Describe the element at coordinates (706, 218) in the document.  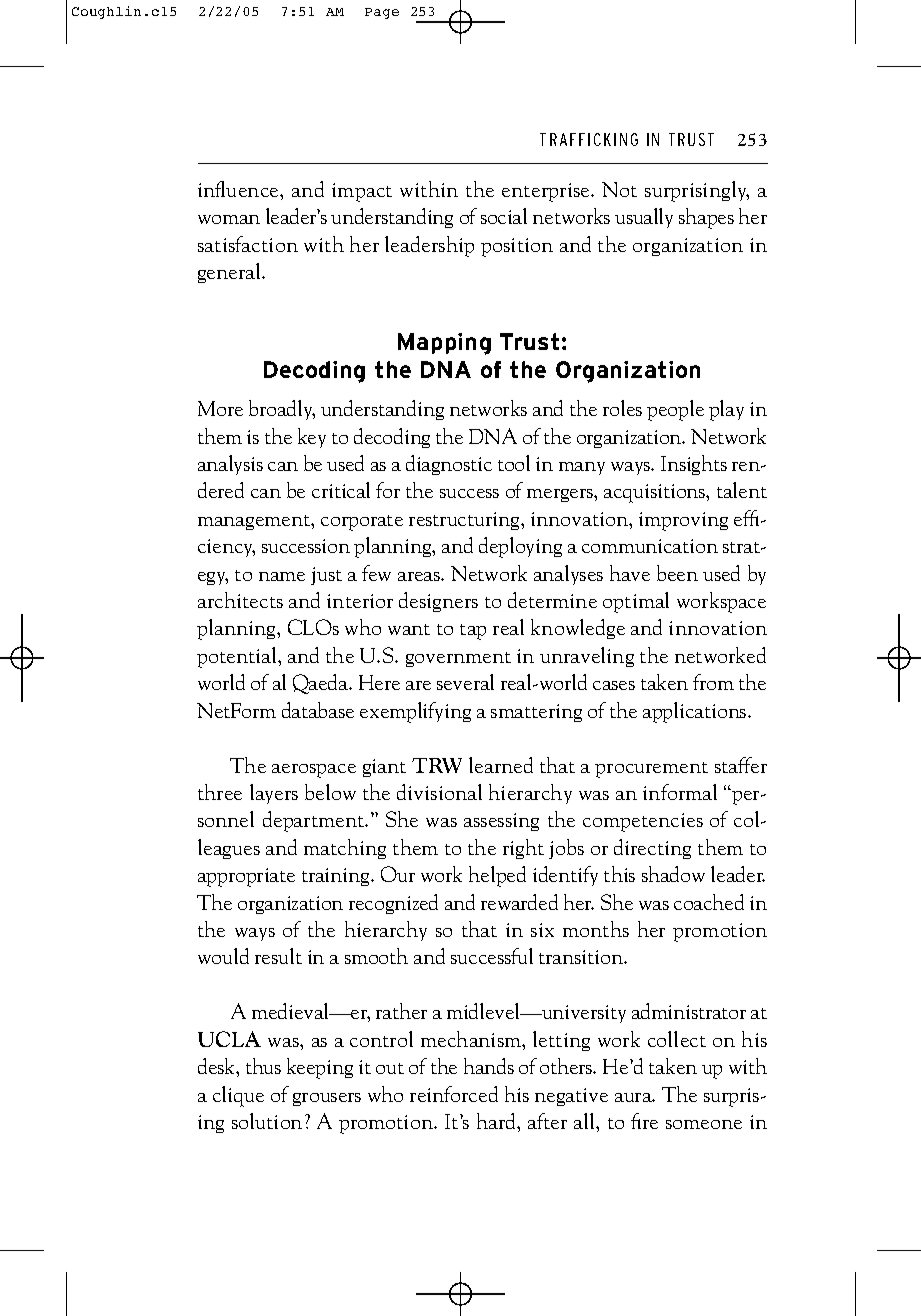
I see `shapes` at that location.
